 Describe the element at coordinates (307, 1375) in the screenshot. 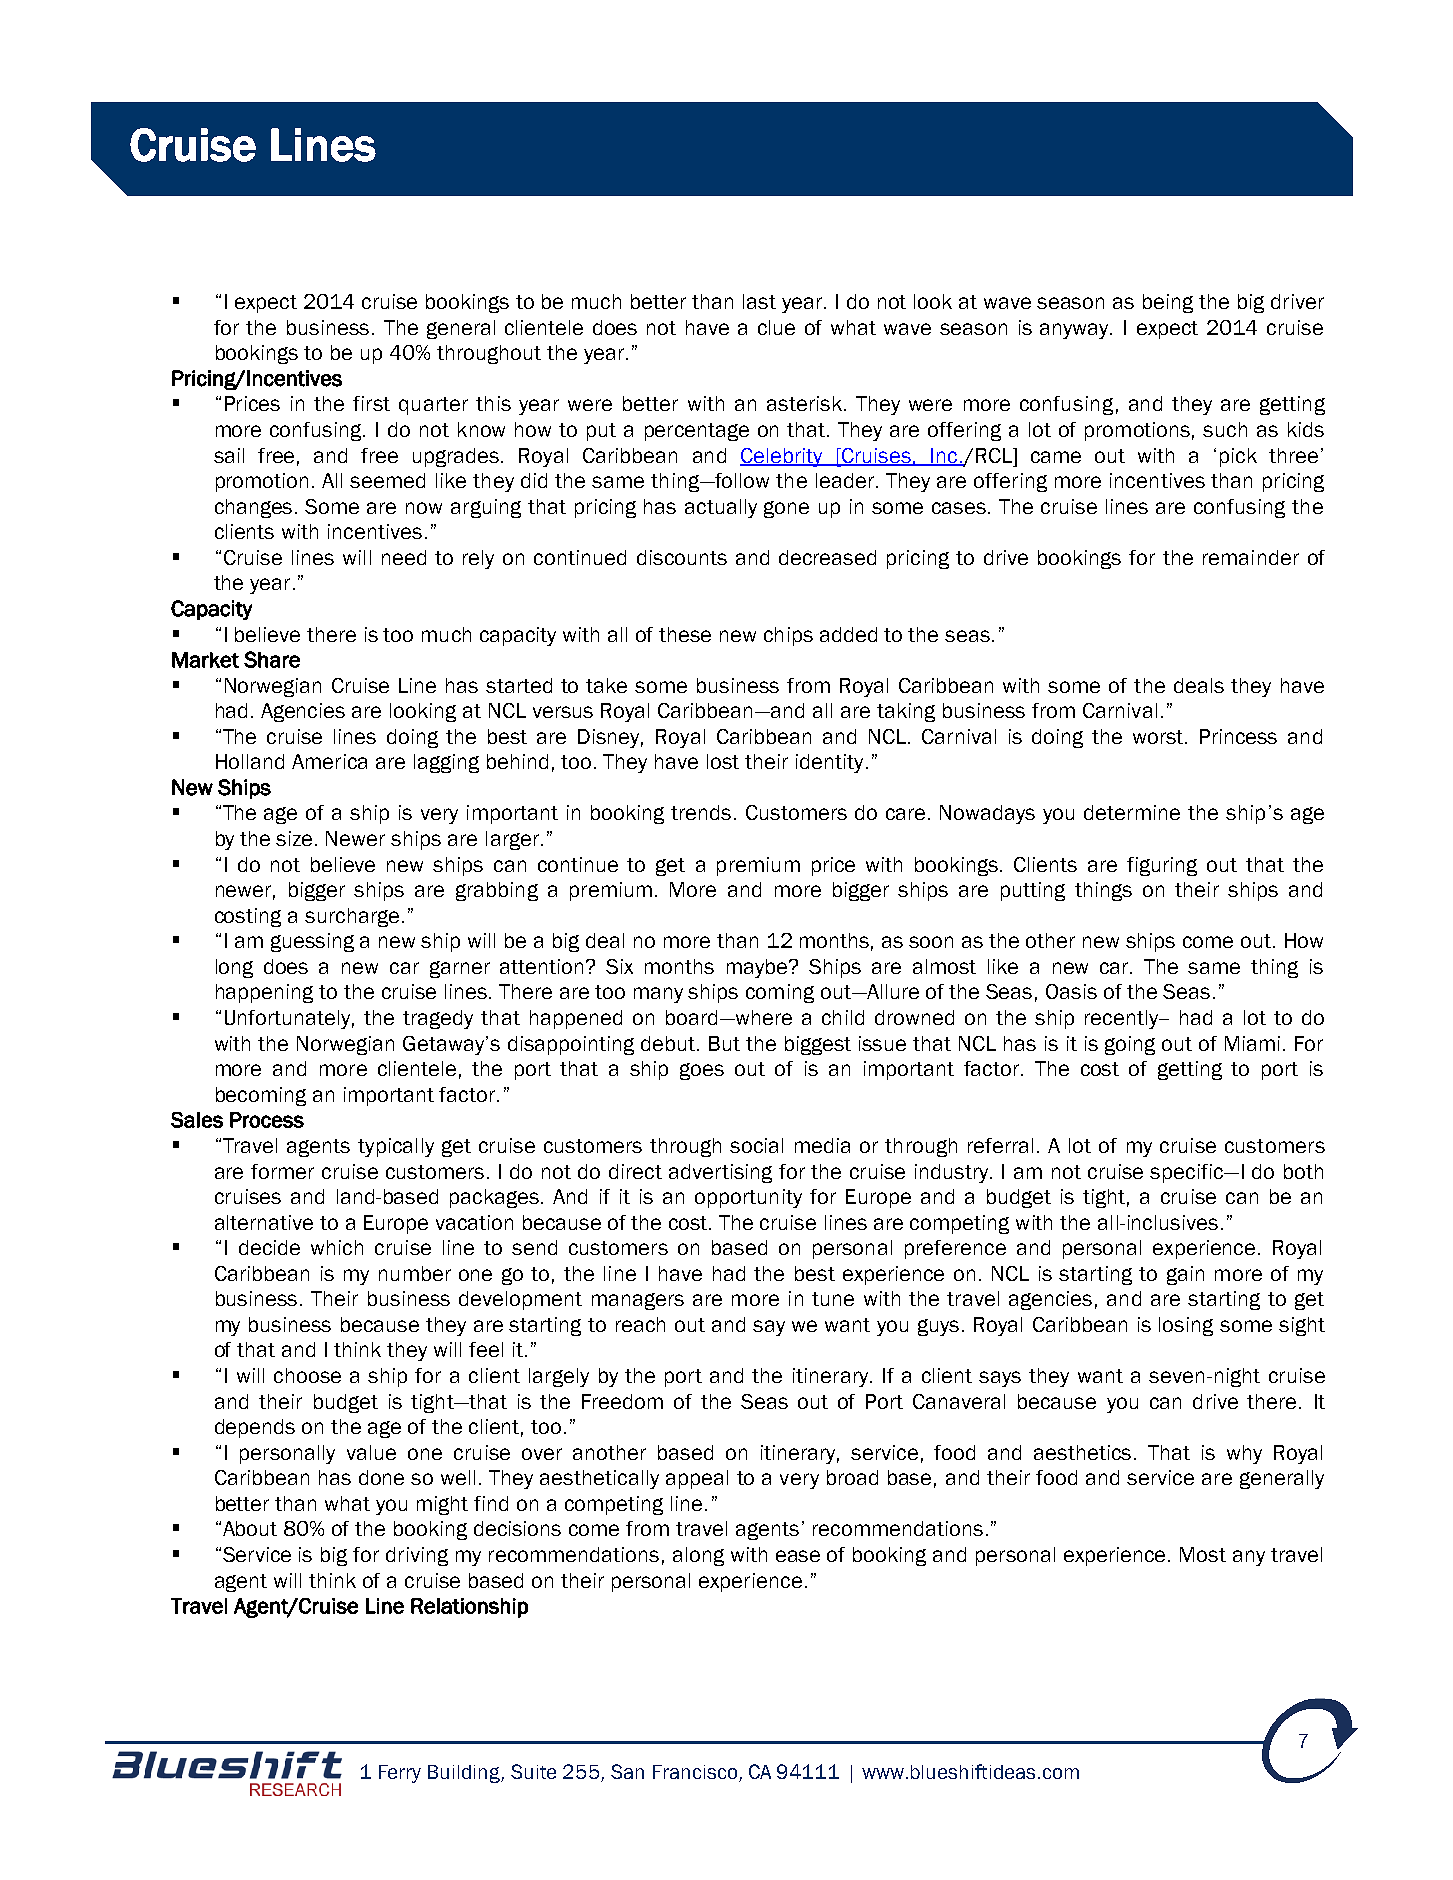

I see `choose` at that location.
